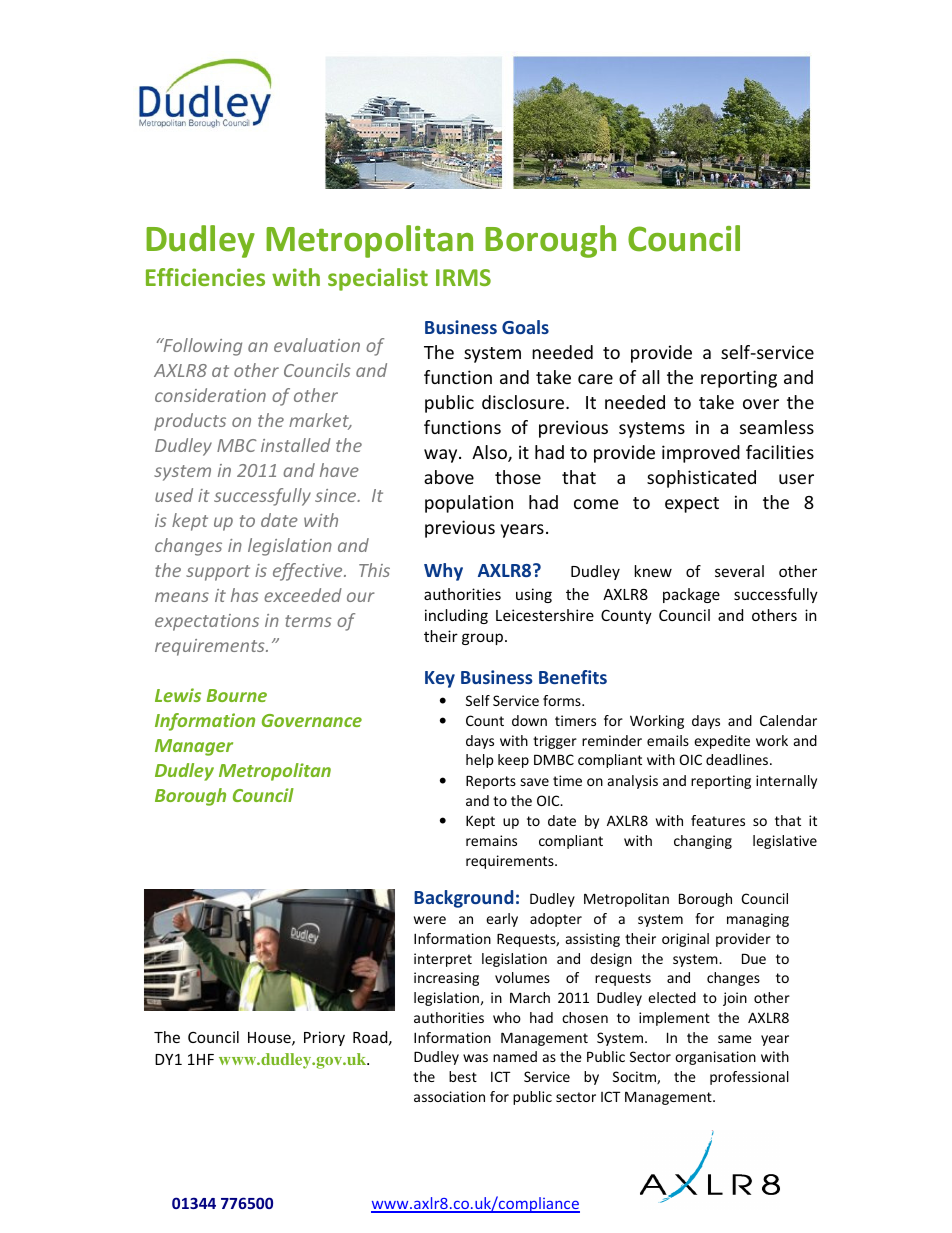  What do you see at coordinates (430, 920) in the page?
I see `were` at bounding box center [430, 920].
